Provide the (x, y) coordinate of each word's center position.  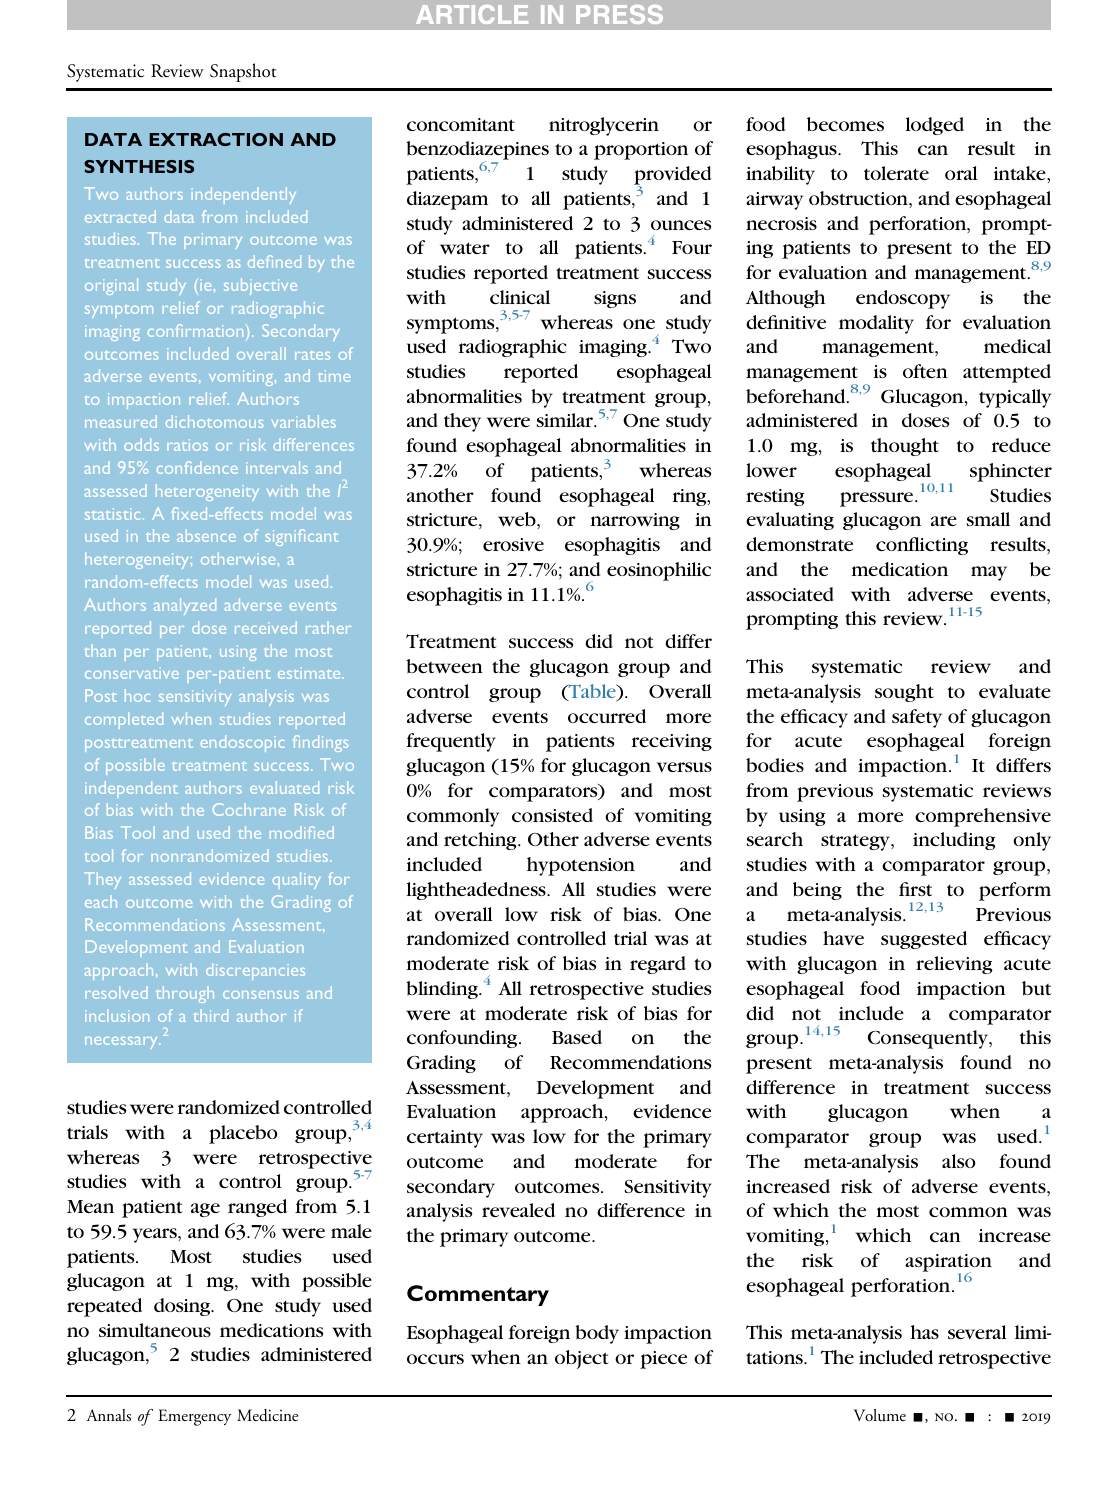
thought (905, 447)
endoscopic (242, 743)
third (210, 1015)
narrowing (635, 521)
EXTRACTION (216, 139)
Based (577, 1037)
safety (917, 718)
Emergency (194, 1417)
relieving (954, 965)
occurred (607, 716)
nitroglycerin (604, 126)
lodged (934, 126)
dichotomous (214, 421)
